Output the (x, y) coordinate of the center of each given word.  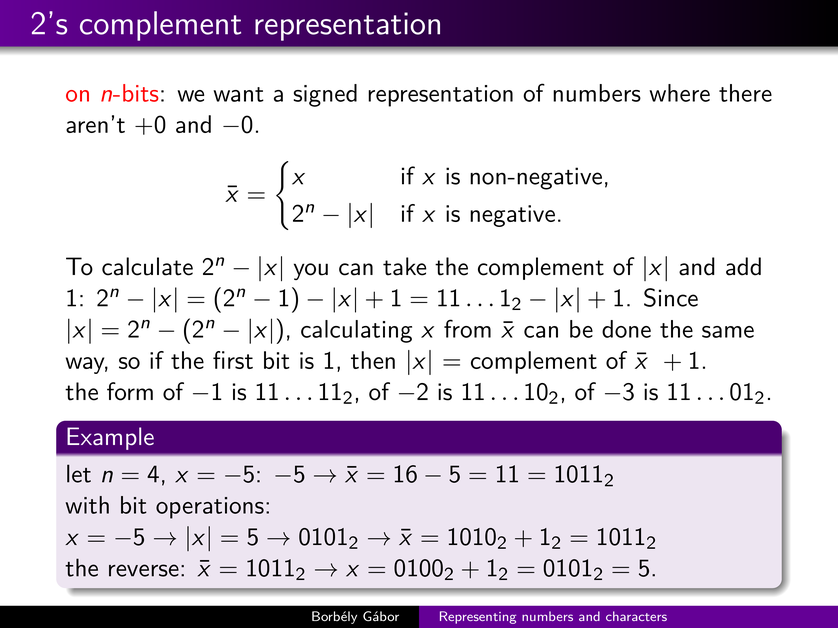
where (679, 93)
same (728, 332)
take (404, 266)
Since (671, 297)
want (238, 94)
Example (110, 438)
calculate (147, 266)
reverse (144, 570)
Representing (478, 617)
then (373, 360)
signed (325, 95)
